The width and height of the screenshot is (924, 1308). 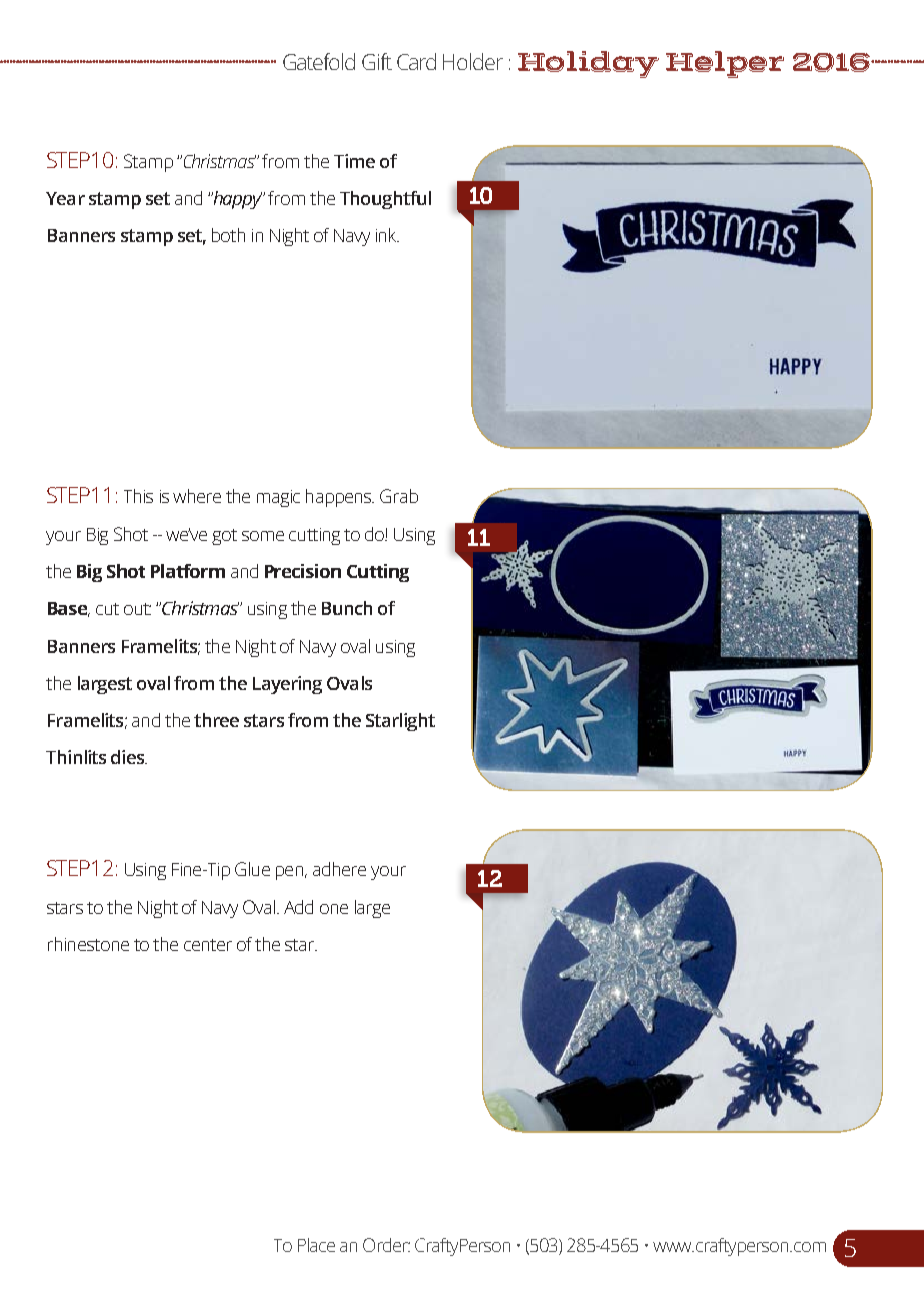 What do you see at coordinates (129, 757) in the screenshot?
I see `dies` at bounding box center [129, 757].
